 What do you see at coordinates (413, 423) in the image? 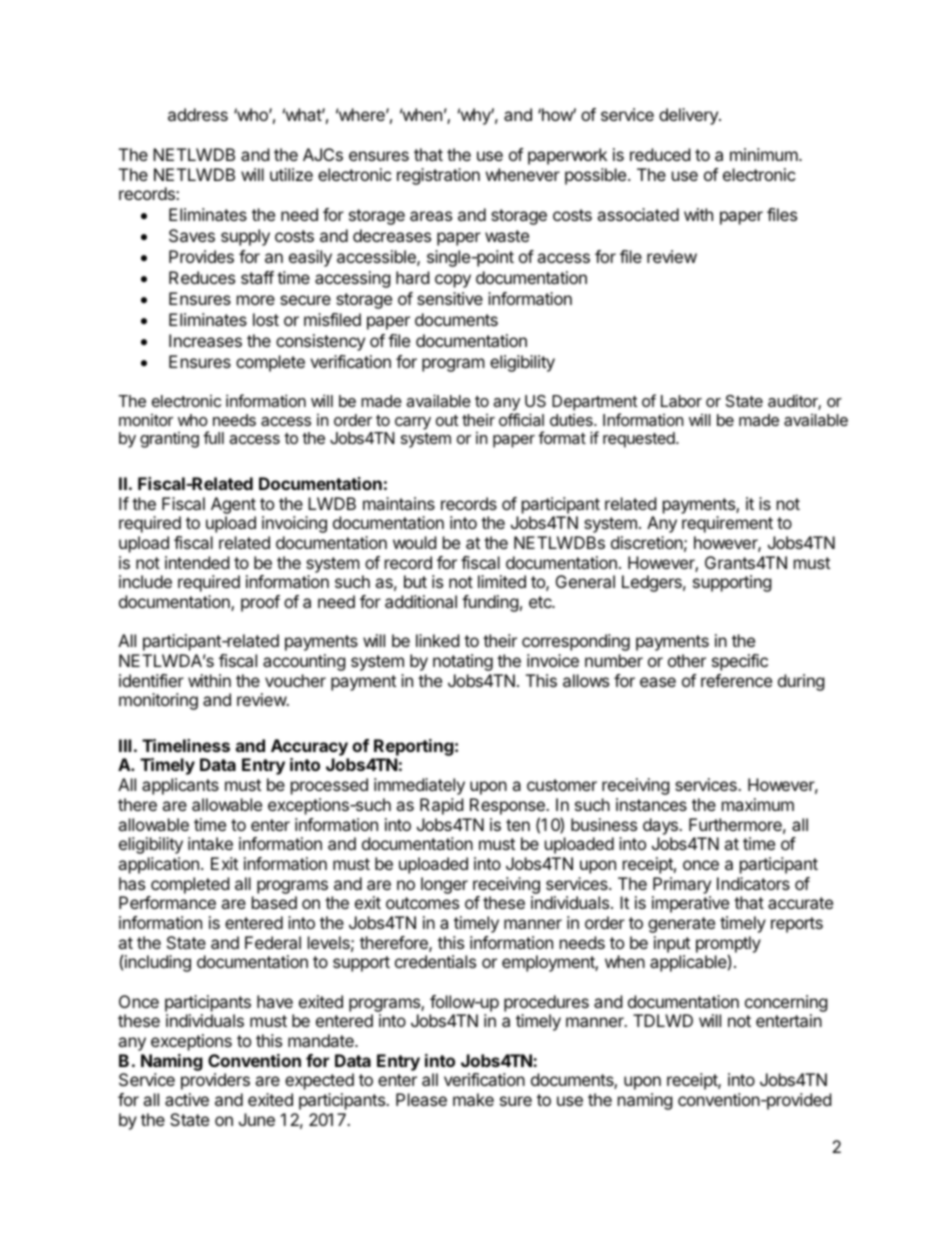
I see `carry` at bounding box center [413, 423].
